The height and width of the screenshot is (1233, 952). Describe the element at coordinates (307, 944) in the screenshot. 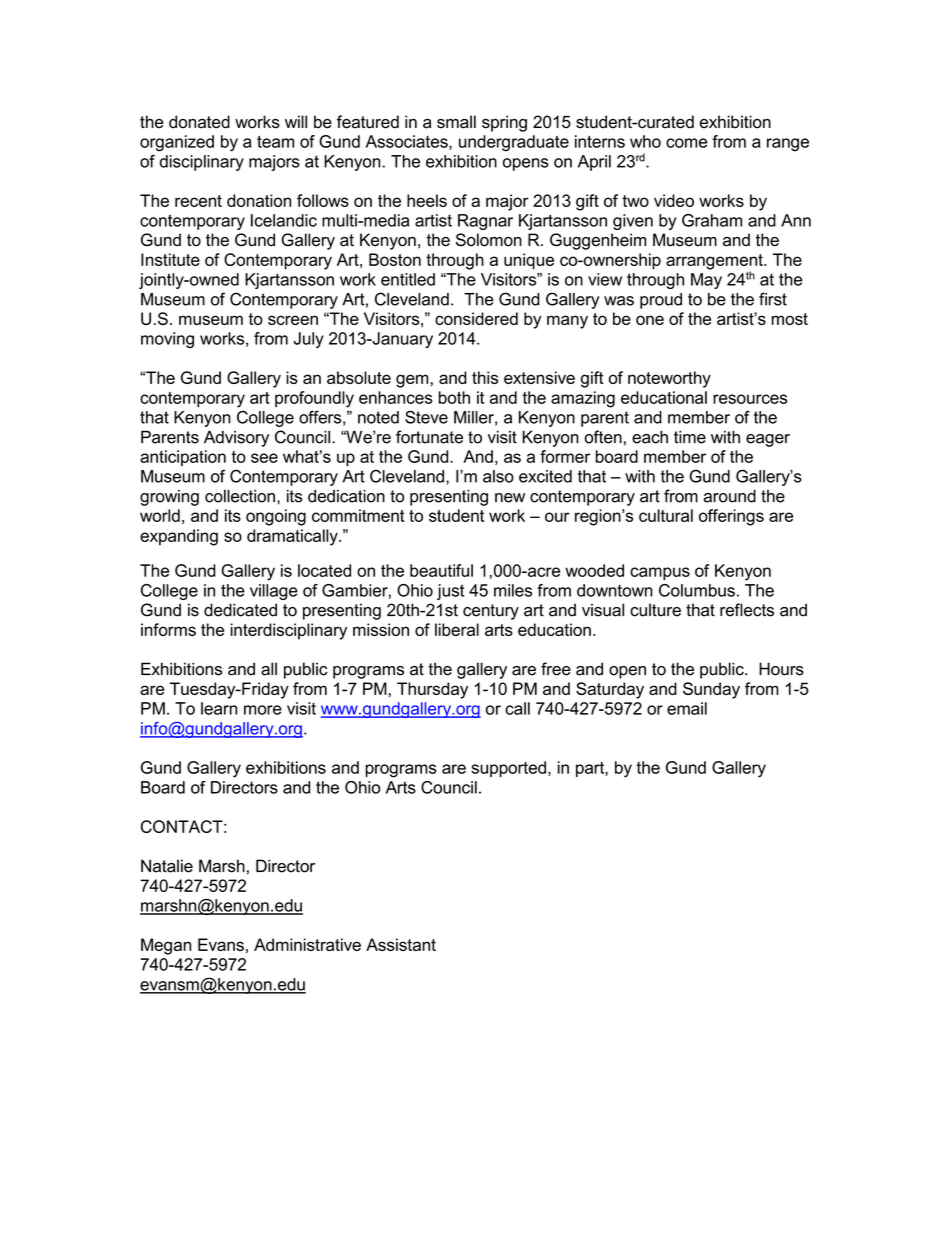

I see `Administrative` at that location.
